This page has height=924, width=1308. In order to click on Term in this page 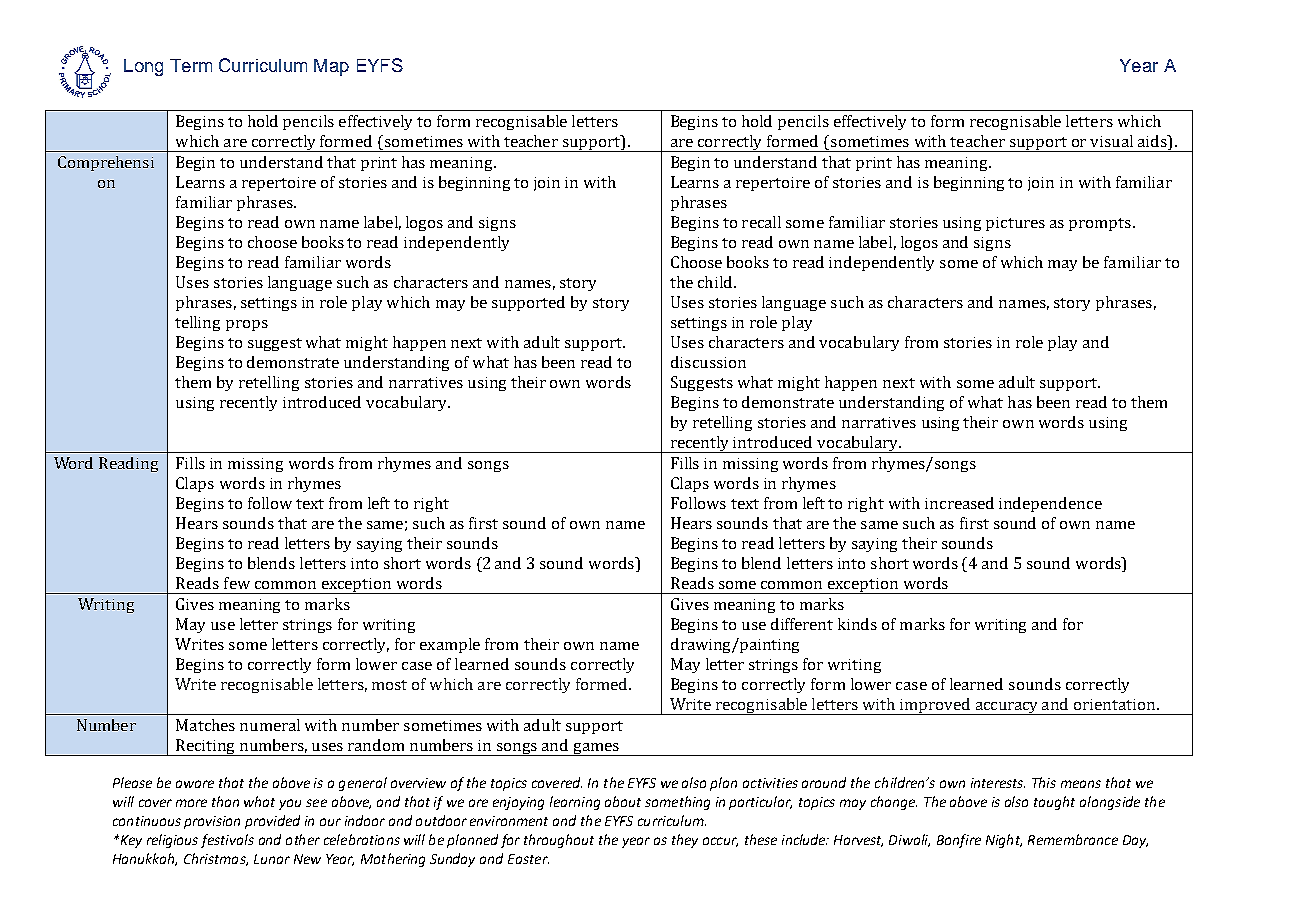, I will do `click(191, 65)`.
